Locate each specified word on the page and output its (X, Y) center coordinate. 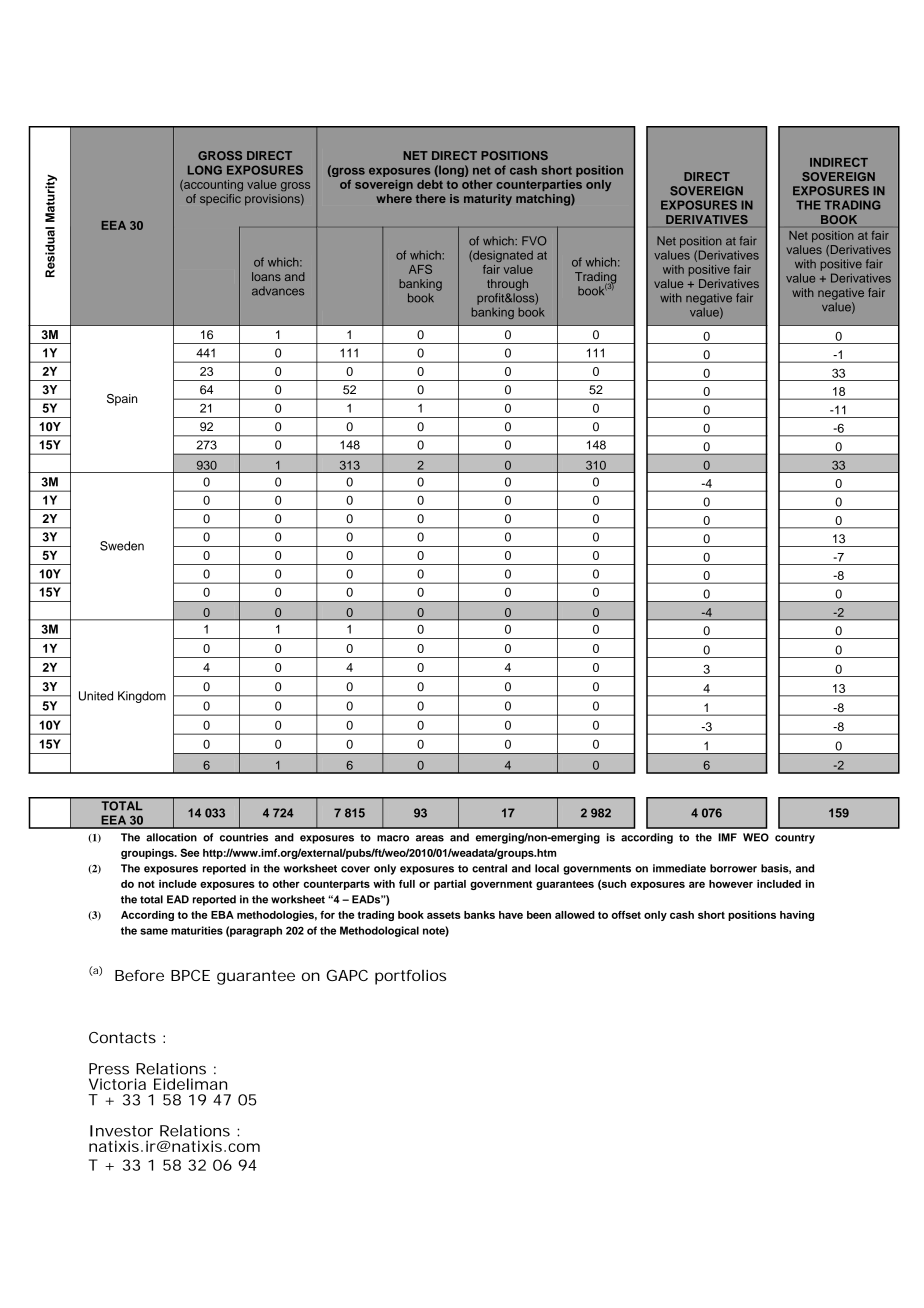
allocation (171, 837)
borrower (733, 868)
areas (430, 838)
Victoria (117, 1084)
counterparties (539, 185)
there (431, 198)
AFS (420, 269)
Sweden (122, 546)
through (507, 285)
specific (220, 199)
